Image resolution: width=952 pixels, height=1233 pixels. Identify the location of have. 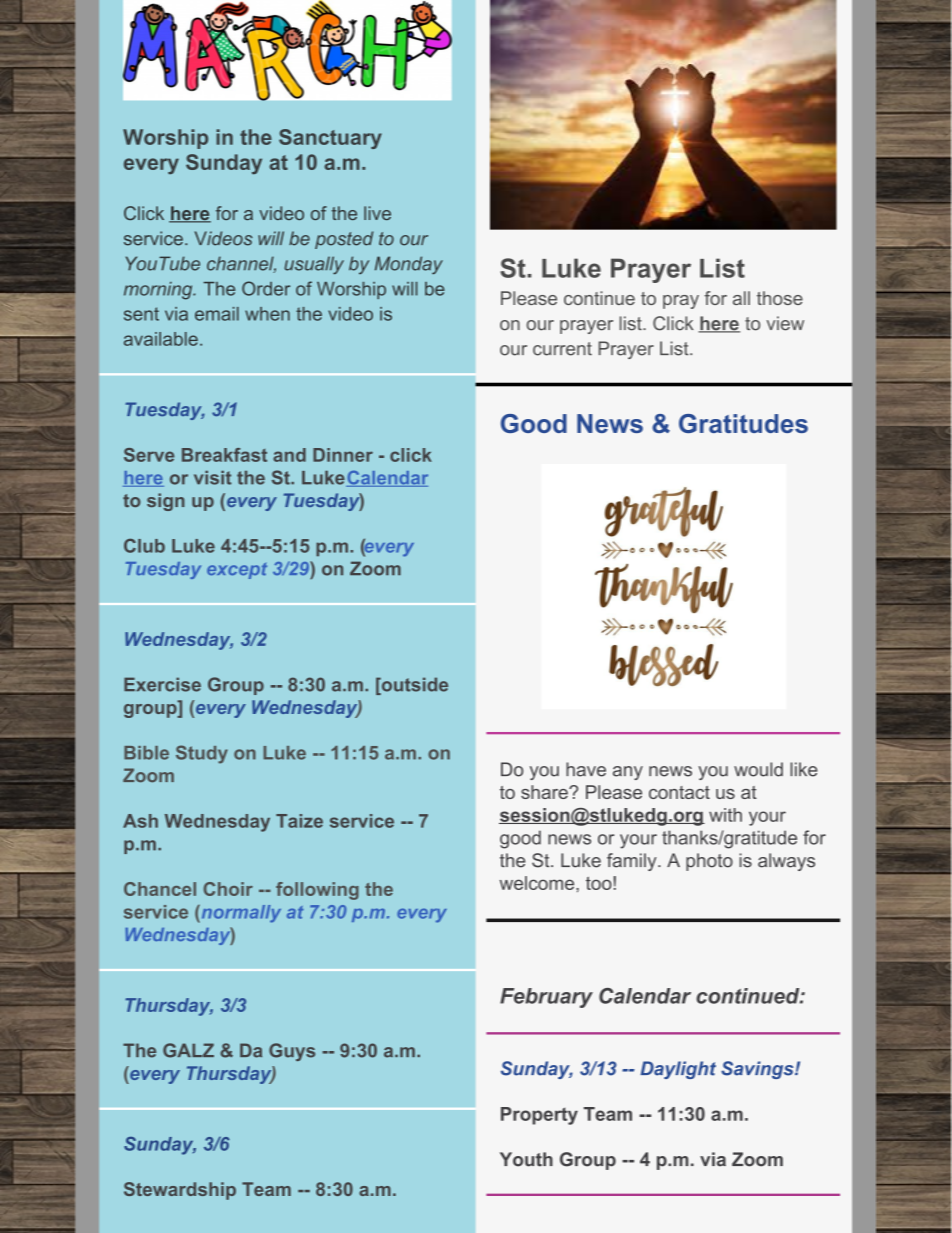
(586, 769).
